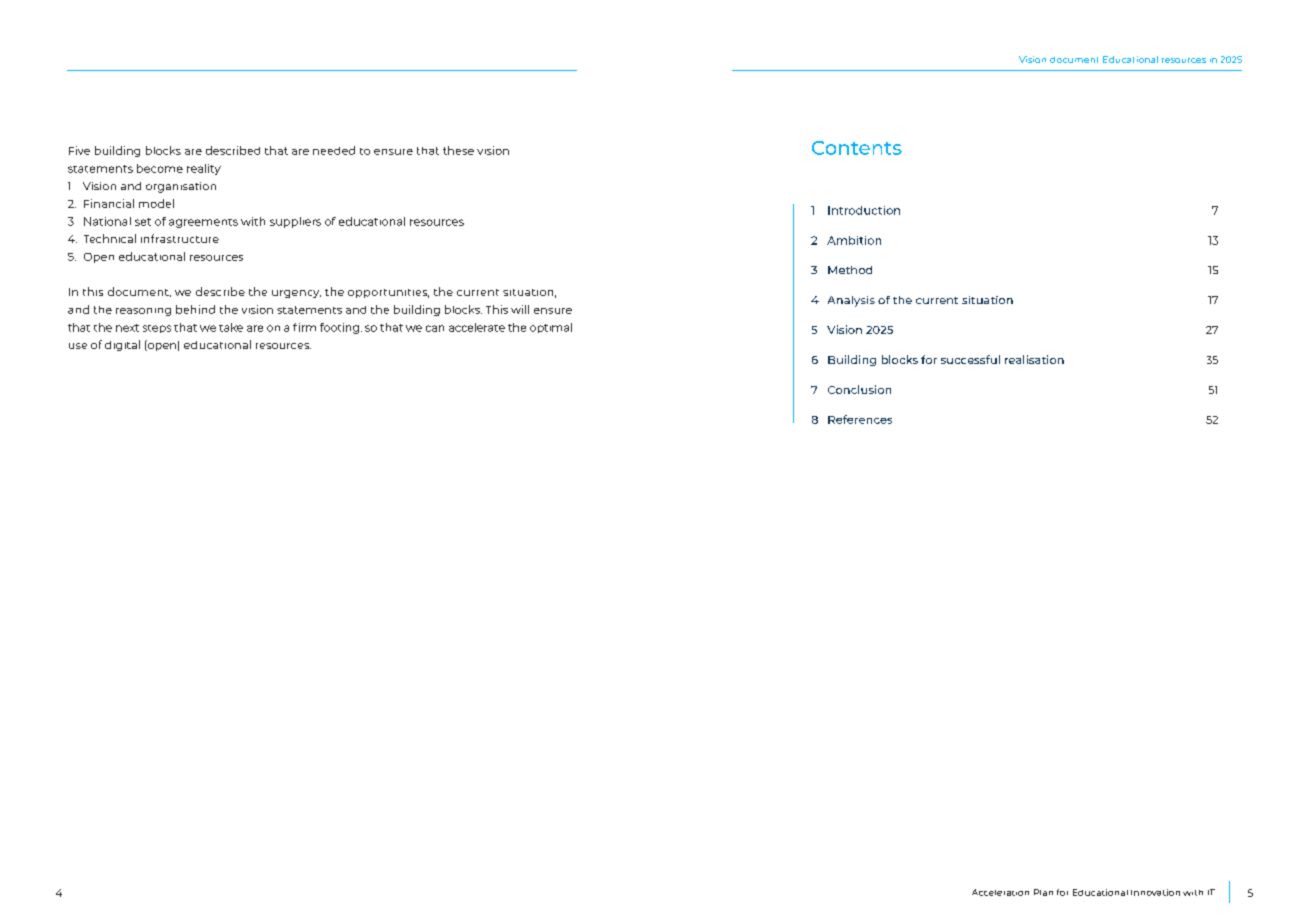 This screenshot has height=924, width=1310. Describe the element at coordinates (1000, 892) in the screenshot. I see `Acceleration` at that location.
